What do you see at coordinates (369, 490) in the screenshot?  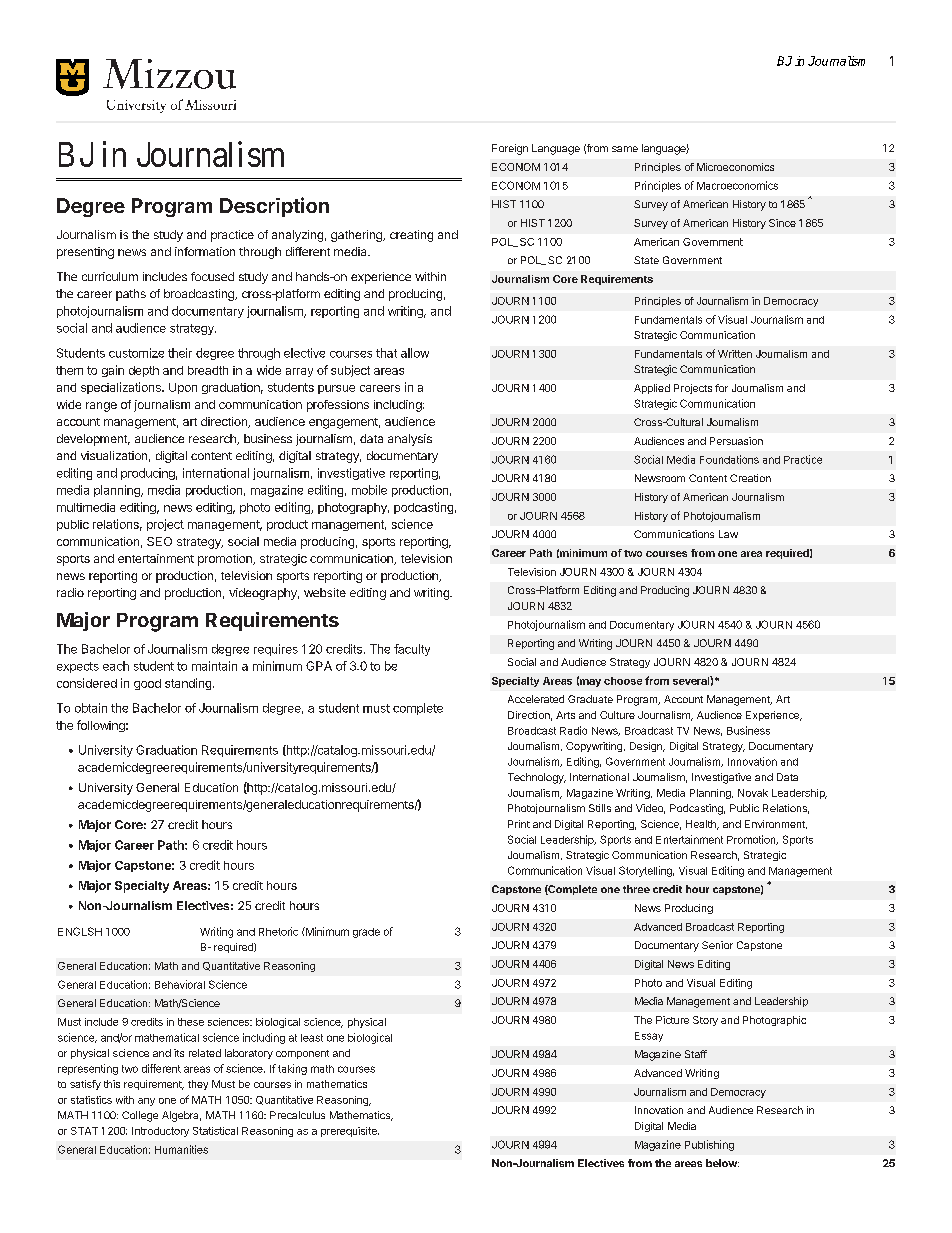 I see `mobile` at bounding box center [369, 490].
